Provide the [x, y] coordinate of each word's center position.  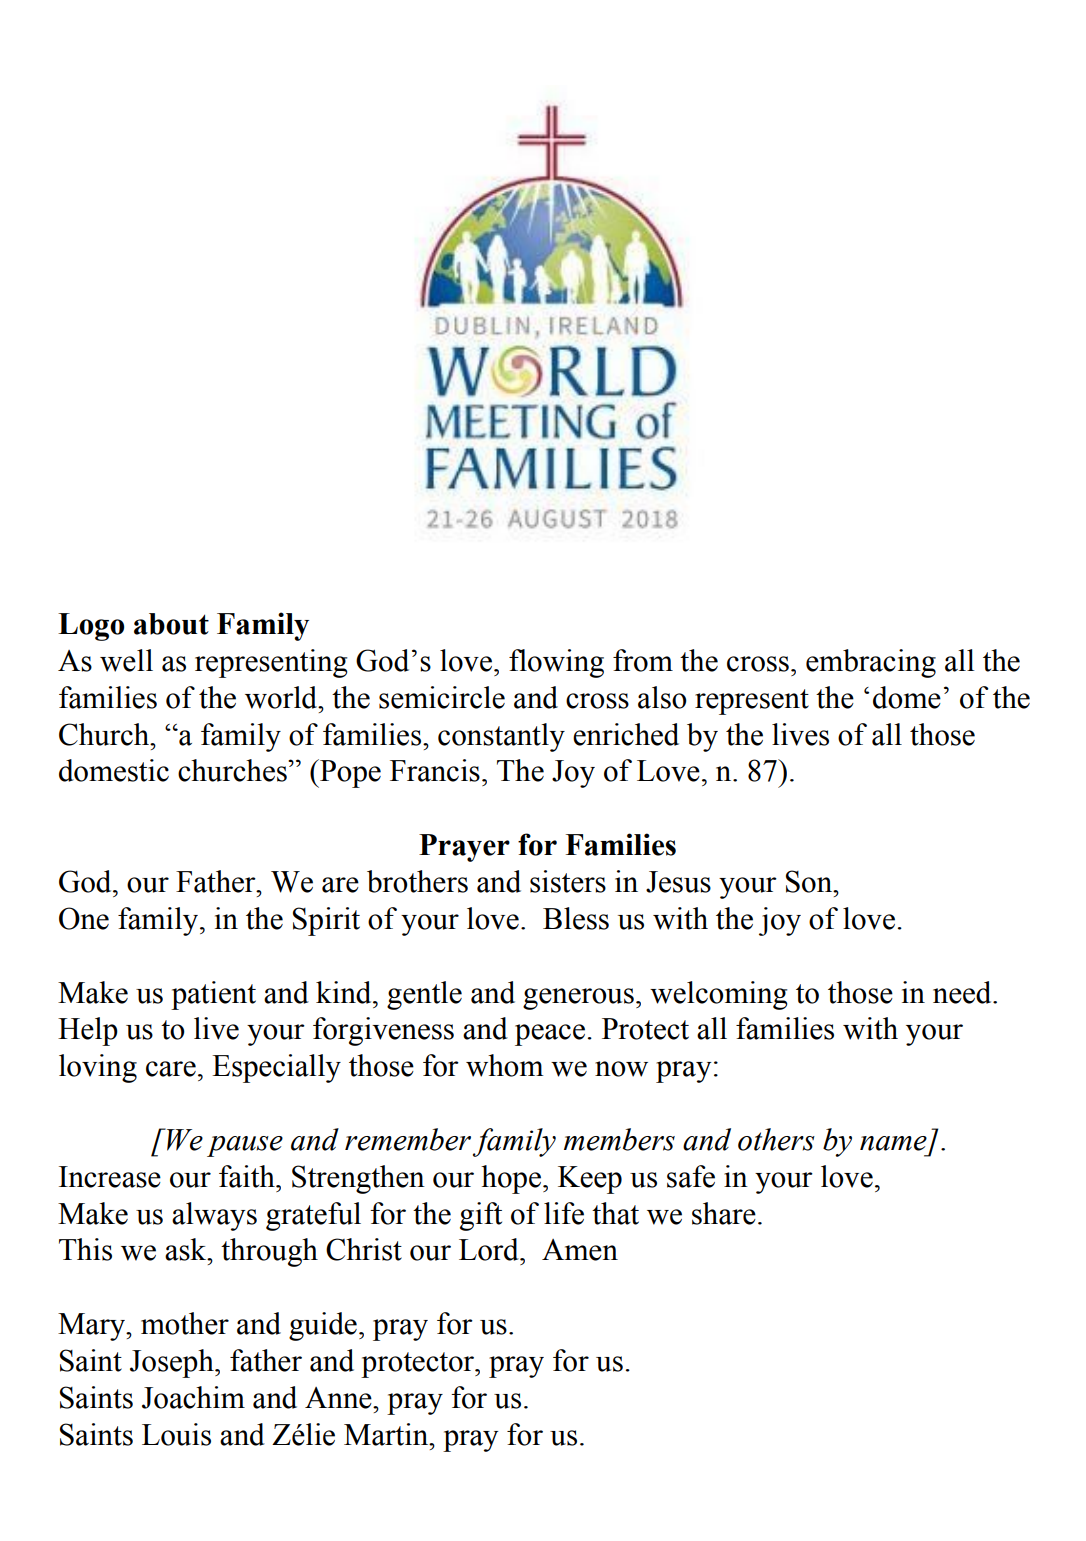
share [724, 1213]
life [564, 1213]
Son [810, 881]
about [171, 624]
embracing [871, 663]
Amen [580, 1250]
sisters [568, 881]
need [963, 992]
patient [213, 995]
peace [550, 1035]
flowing [556, 663]
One [84, 918]
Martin [387, 1434]
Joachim [193, 1397]
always [214, 1216]
